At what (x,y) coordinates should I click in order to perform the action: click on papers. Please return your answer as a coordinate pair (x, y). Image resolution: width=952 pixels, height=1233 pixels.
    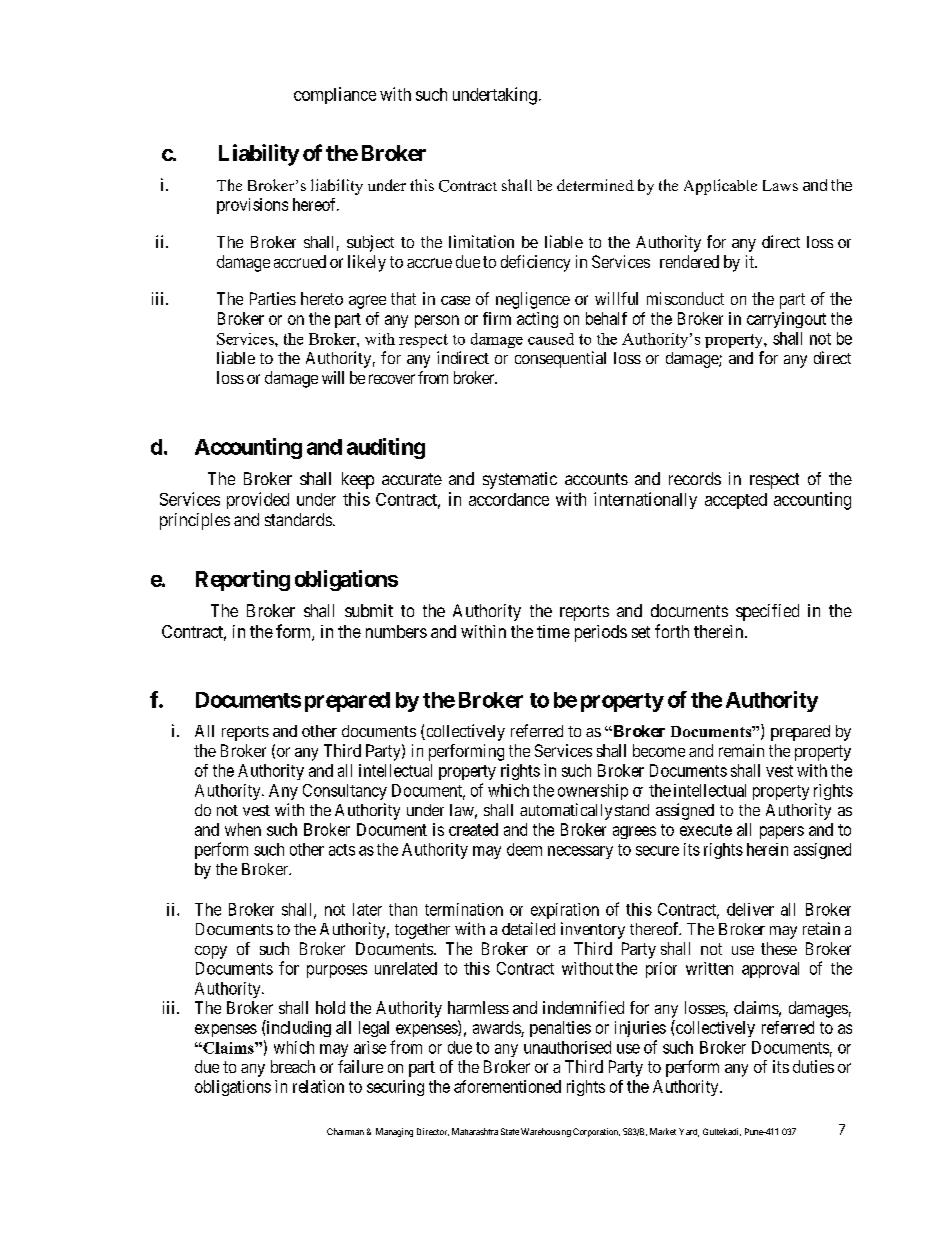
    Looking at the image, I should click on (782, 832).
